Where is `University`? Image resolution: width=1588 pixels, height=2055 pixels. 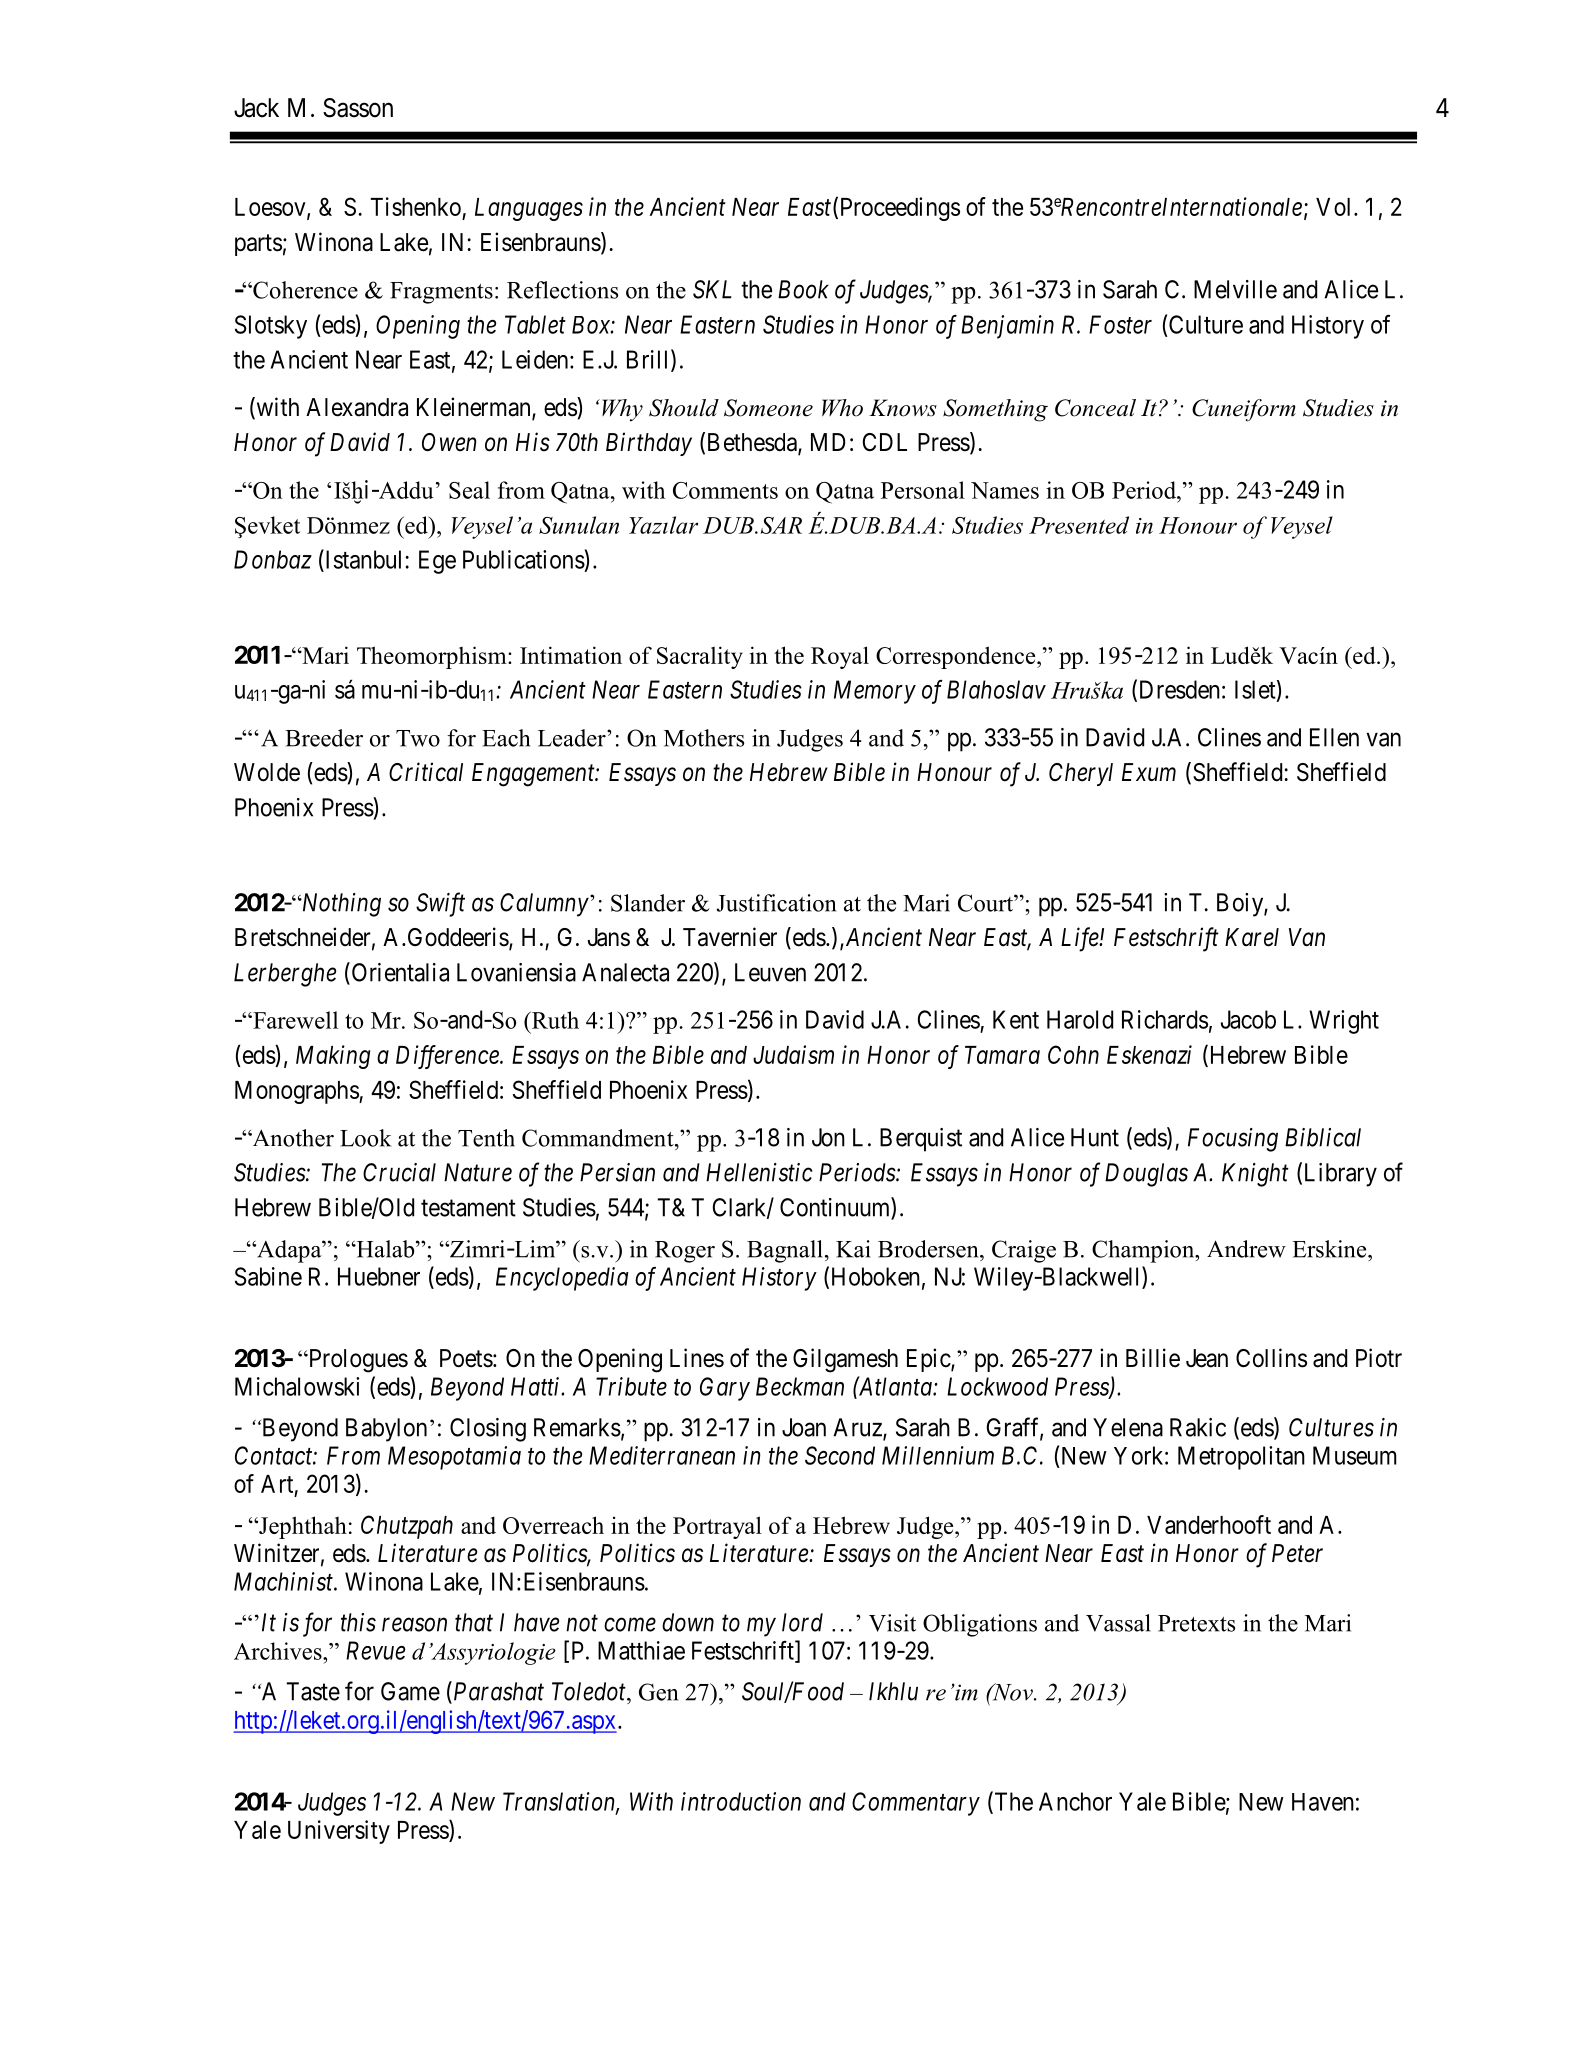
University is located at coordinates (339, 1832).
